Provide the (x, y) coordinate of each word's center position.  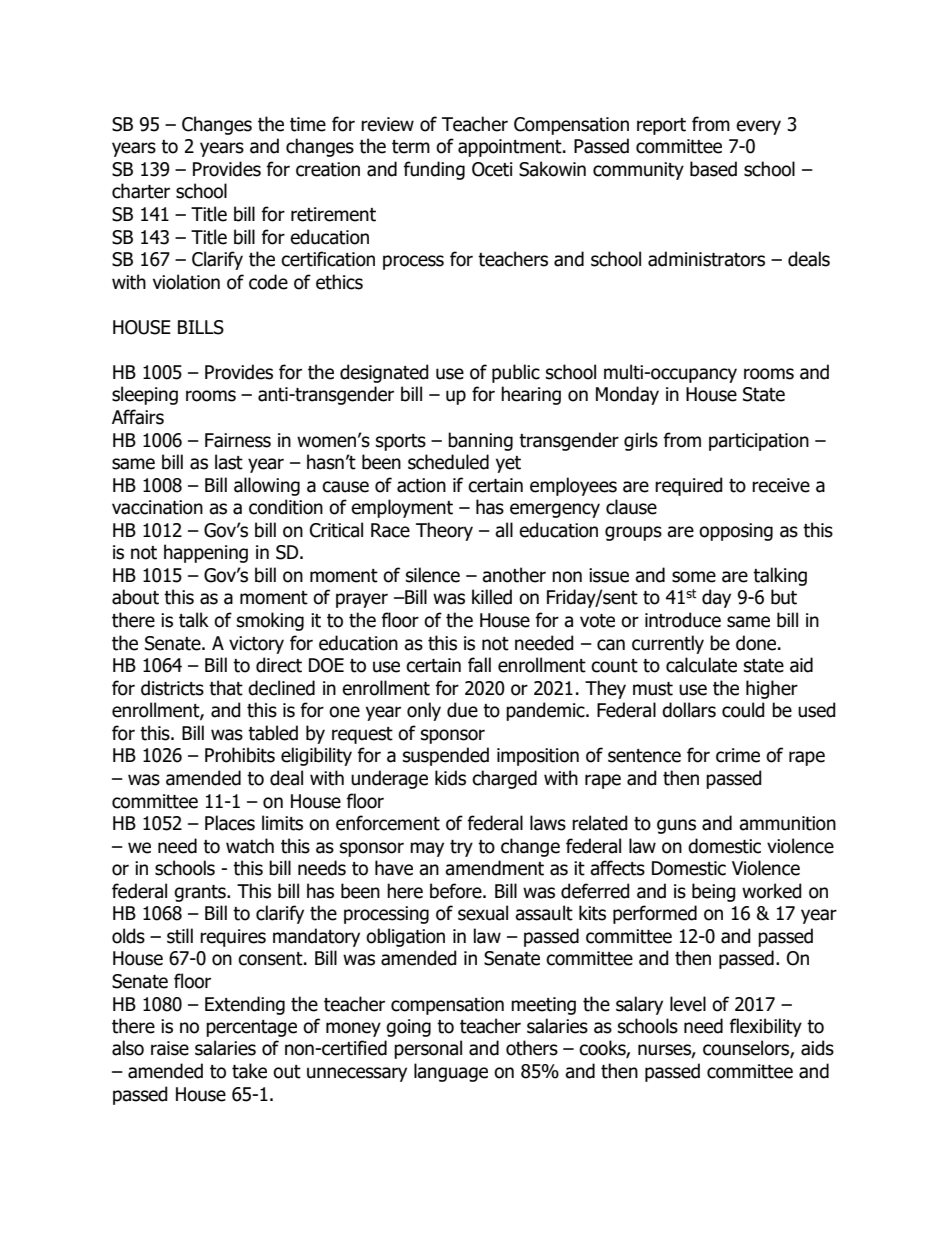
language (451, 1072)
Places (230, 823)
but (784, 597)
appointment (511, 148)
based (713, 169)
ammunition (787, 823)
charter (141, 191)
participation (759, 442)
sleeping (145, 395)
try (461, 848)
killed (492, 597)
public (516, 373)
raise (170, 1048)
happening (206, 553)
